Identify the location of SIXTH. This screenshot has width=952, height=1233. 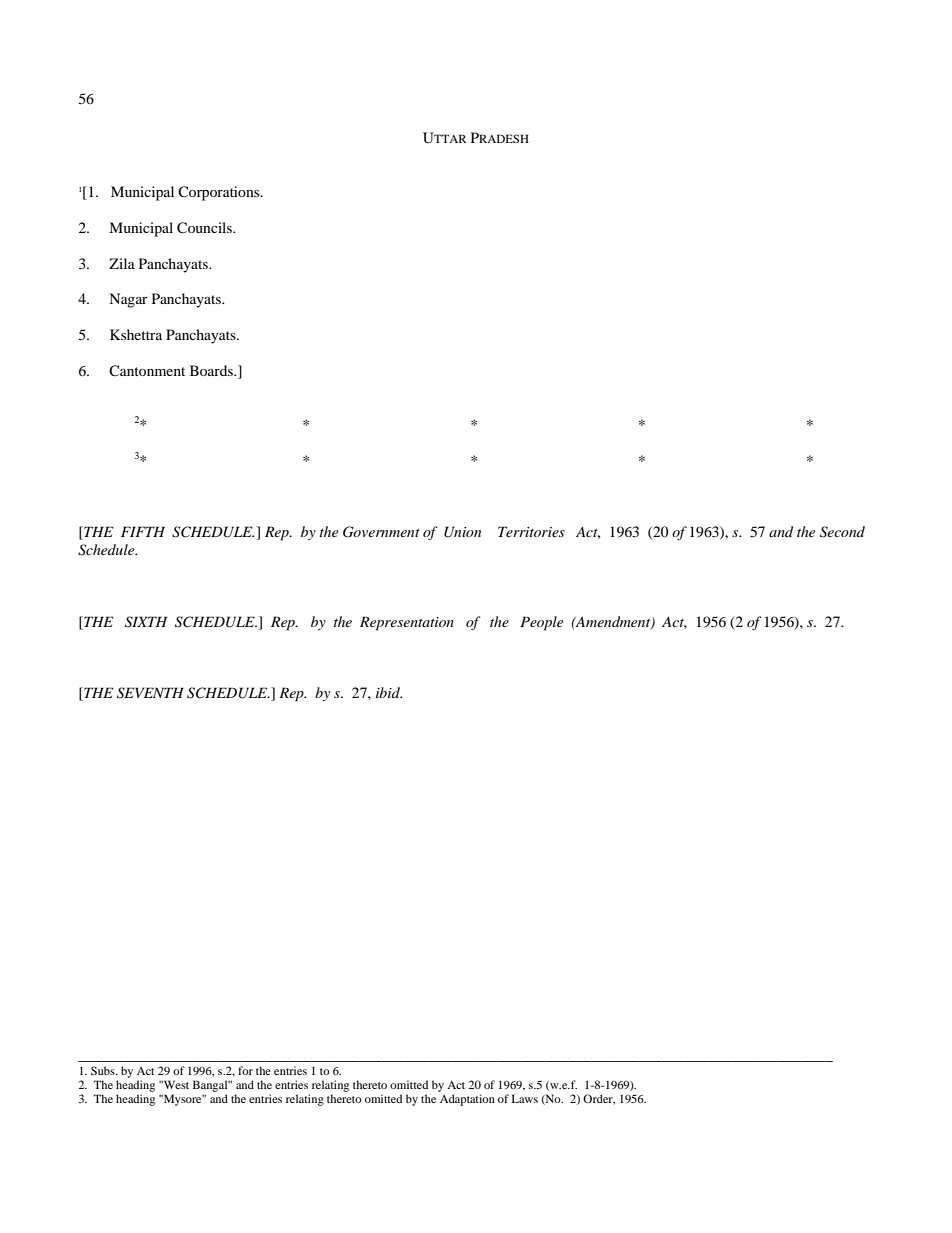
(146, 622).
